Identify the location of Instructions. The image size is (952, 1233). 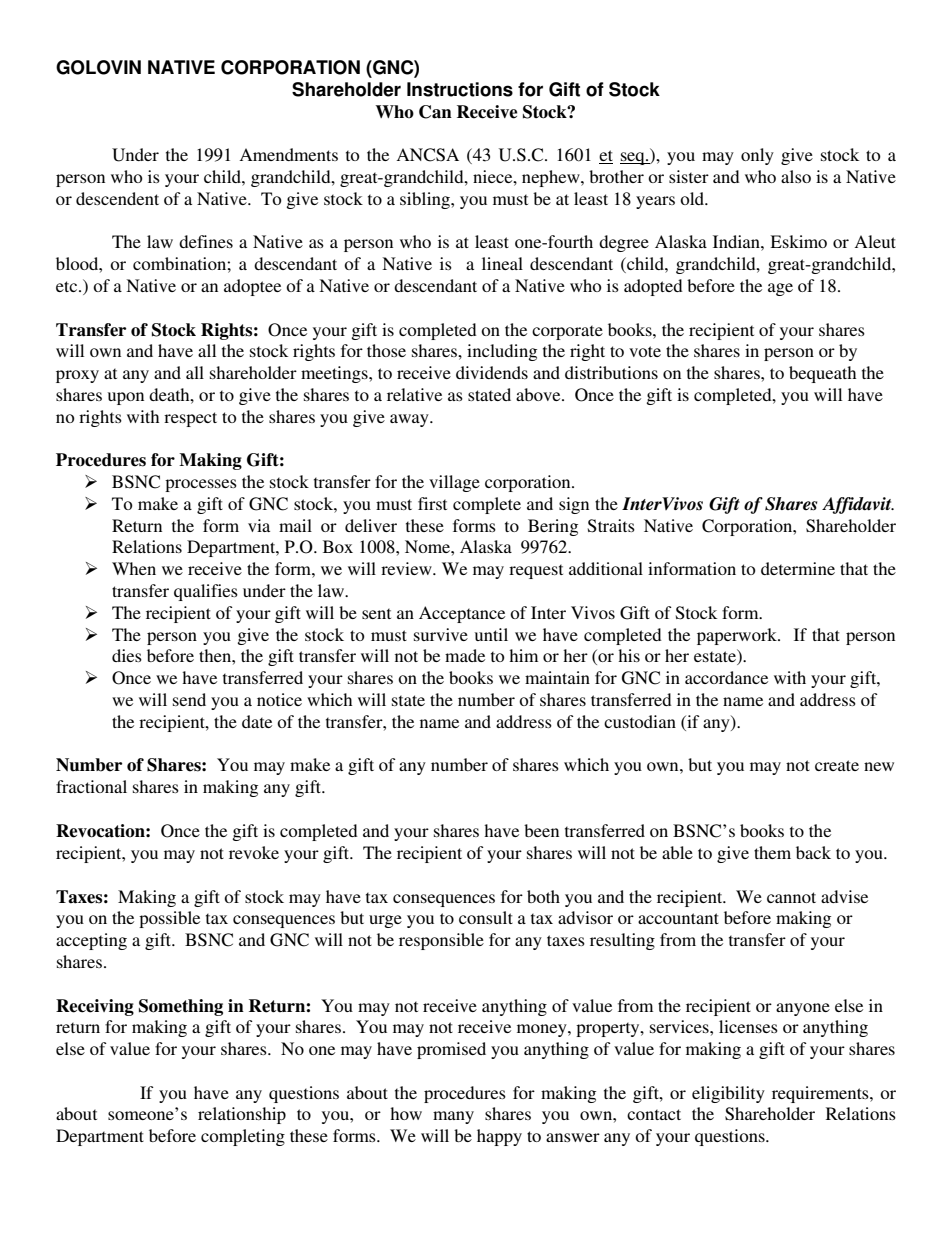
(460, 89).
